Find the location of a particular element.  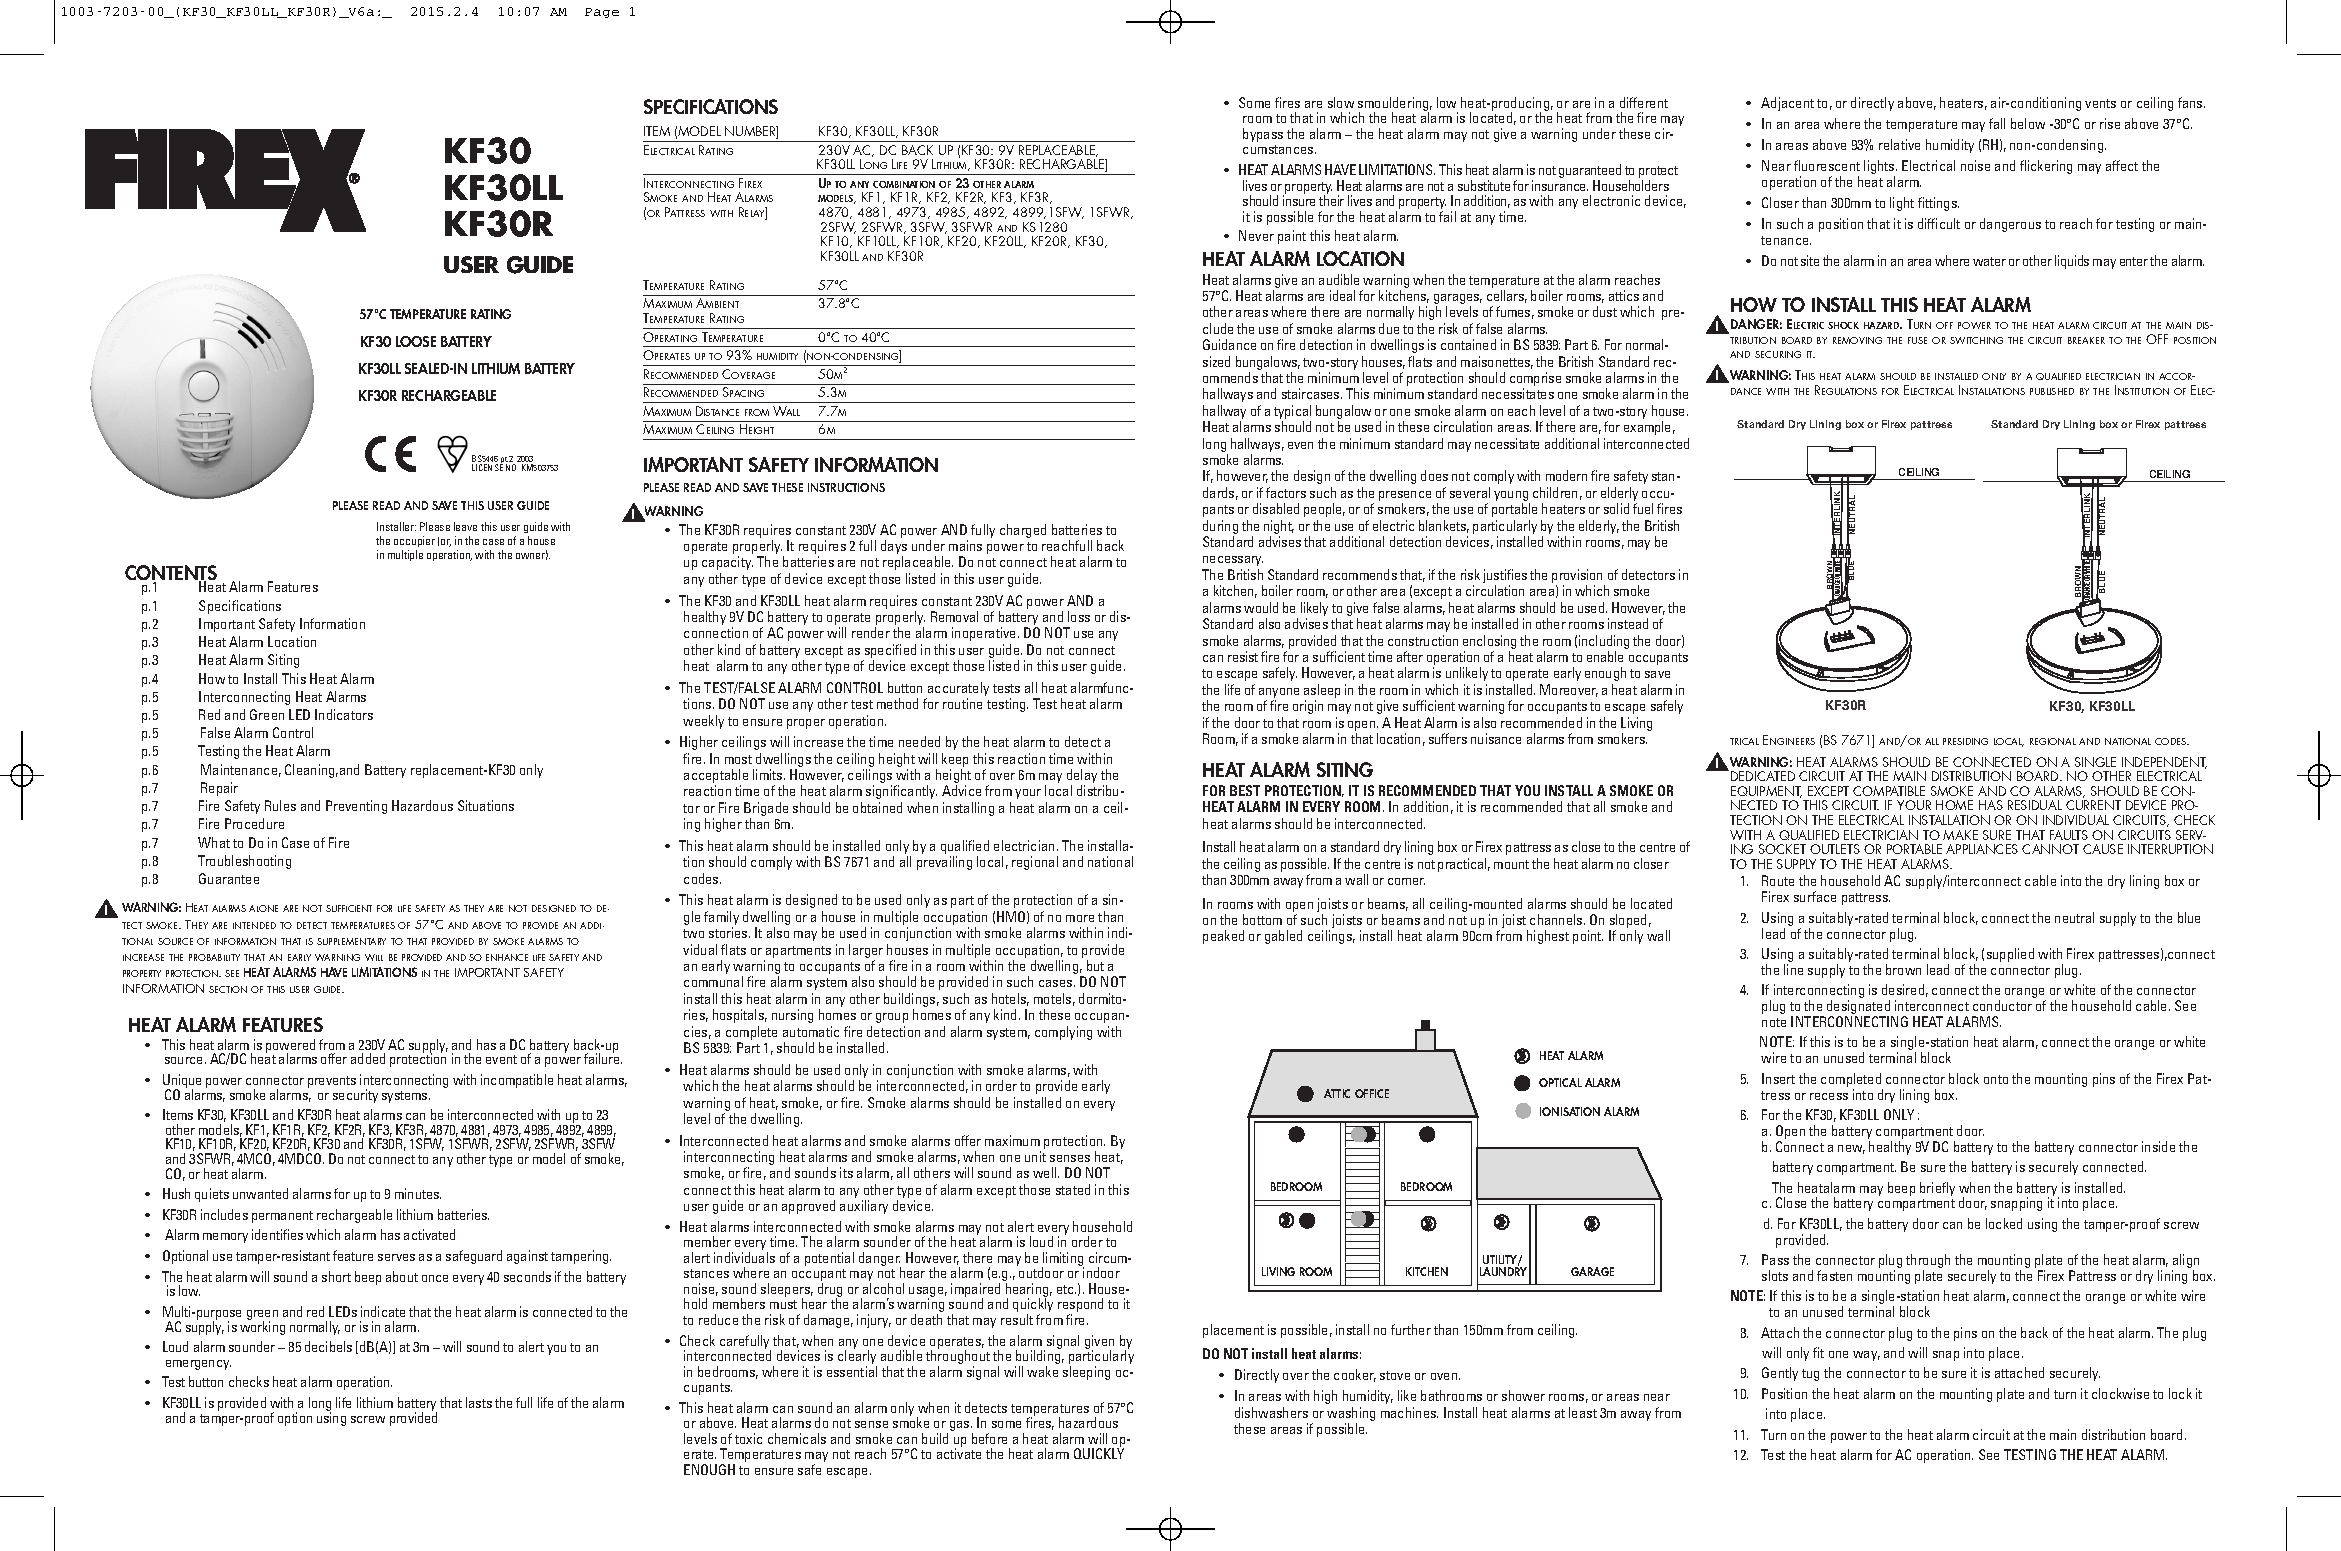

supplied is located at coordinates (2010, 955).
